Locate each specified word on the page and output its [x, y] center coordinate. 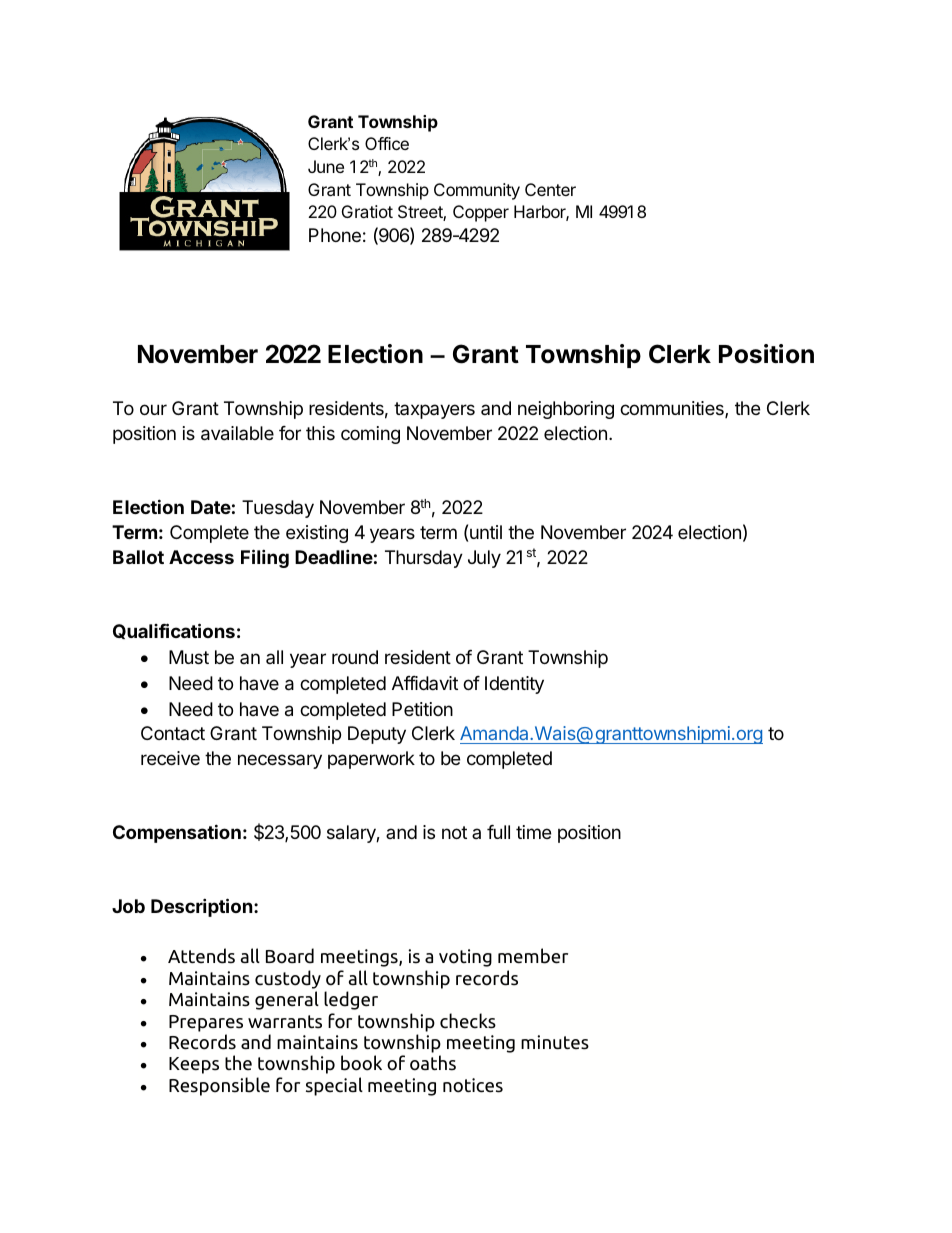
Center [550, 189]
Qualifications [174, 631]
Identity [514, 685]
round [355, 657]
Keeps [194, 1065]
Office [387, 143]
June [326, 166]
